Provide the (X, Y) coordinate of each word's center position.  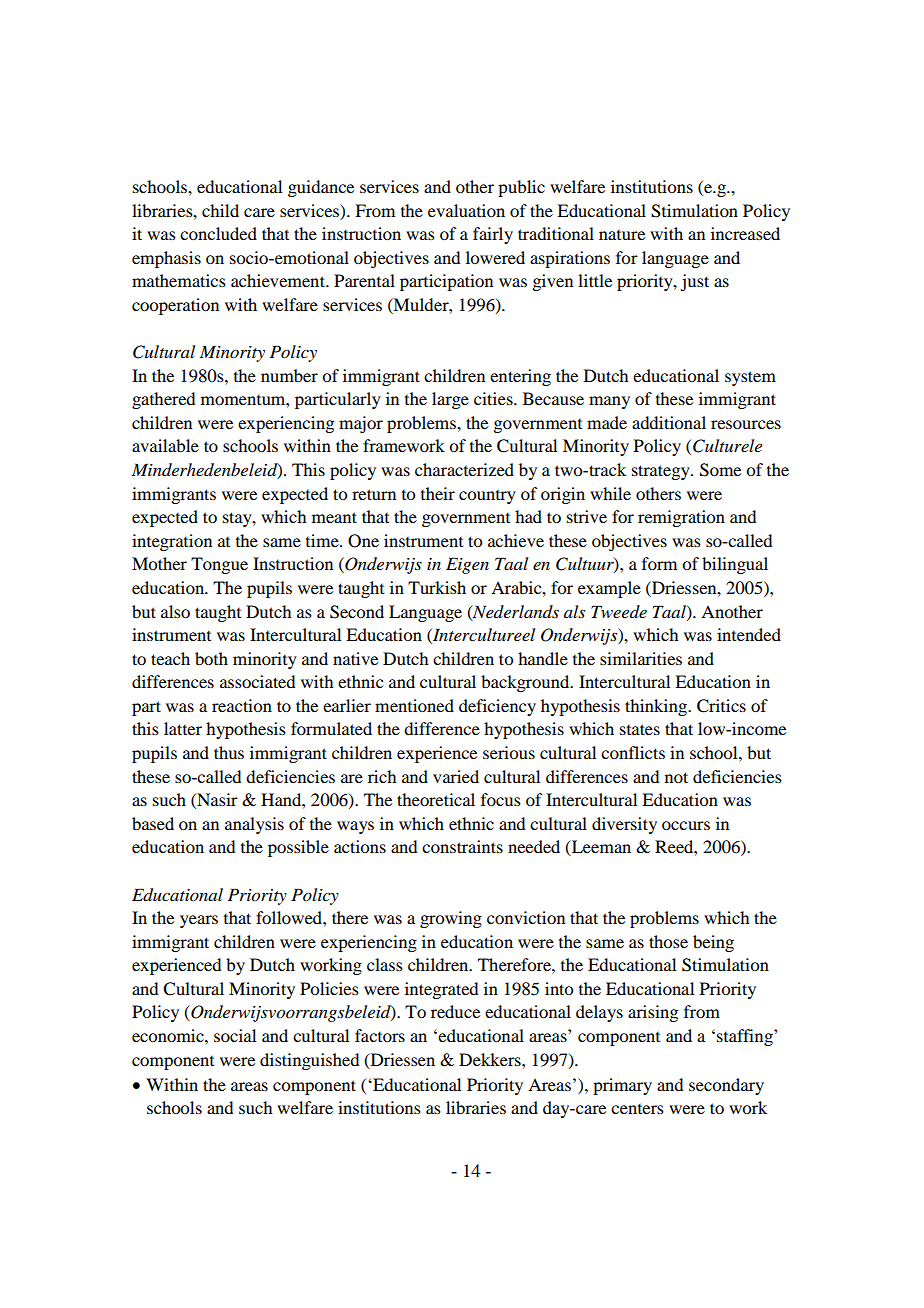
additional (669, 422)
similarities (641, 658)
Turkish (437, 587)
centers (637, 1109)
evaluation (466, 210)
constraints (462, 846)
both (211, 658)
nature (622, 235)
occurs (686, 825)
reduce (455, 1011)
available (165, 445)
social (235, 1035)
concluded (218, 233)
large (450, 400)
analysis (254, 825)
